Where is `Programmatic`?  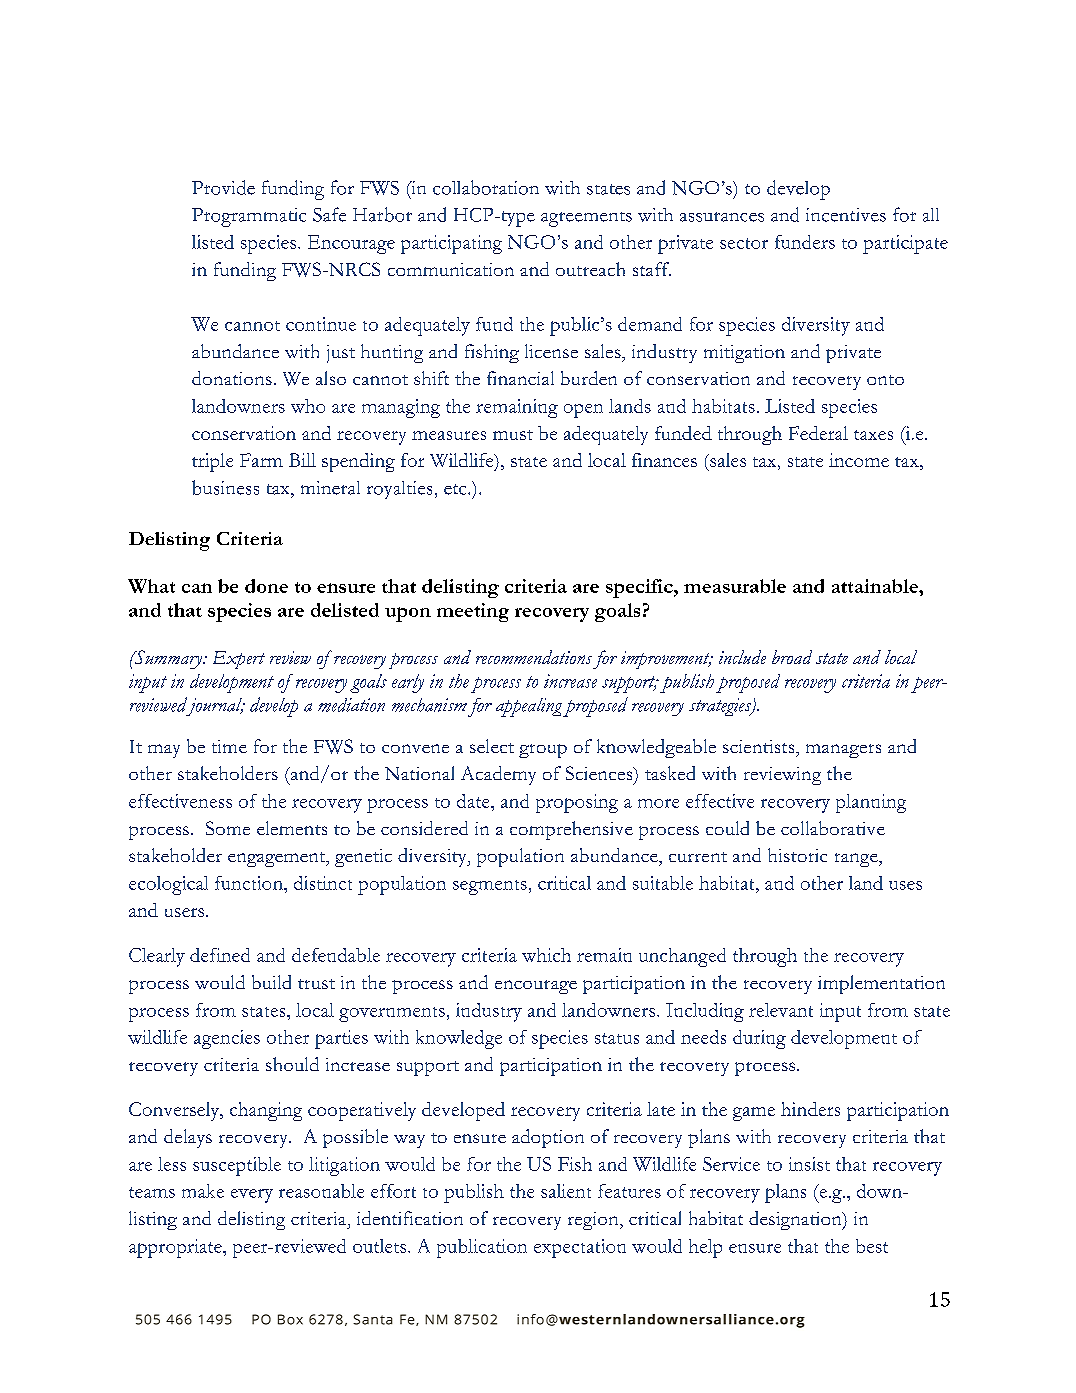 Programmatic is located at coordinates (249, 217).
